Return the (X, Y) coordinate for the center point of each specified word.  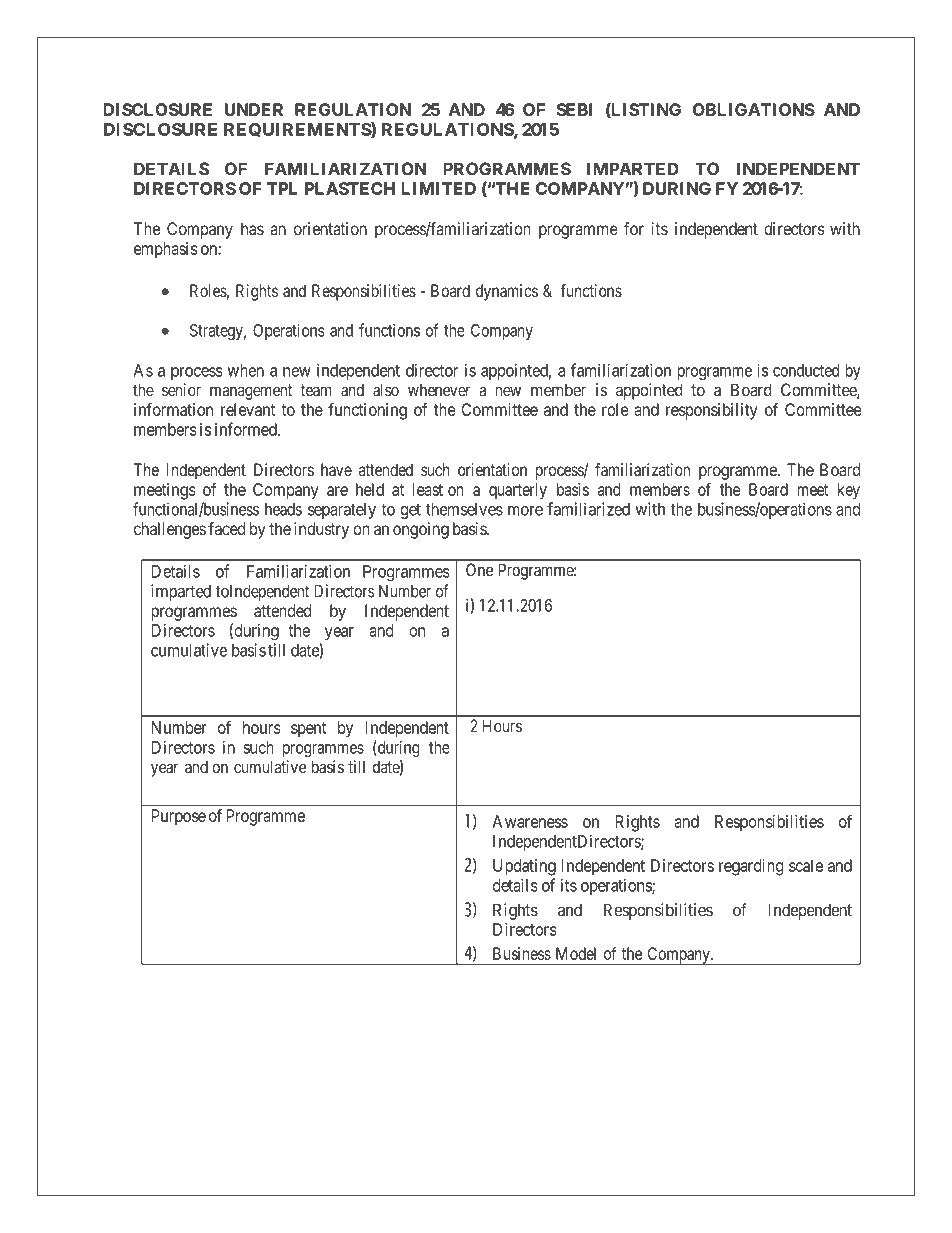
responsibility (712, 411)
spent (308, 730)
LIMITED (438, 188)
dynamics (507, 292)
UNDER (254, 109)
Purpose (179, 817)
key (849, 491)
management (251, 392)
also (386, 390)
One (479, 570)
